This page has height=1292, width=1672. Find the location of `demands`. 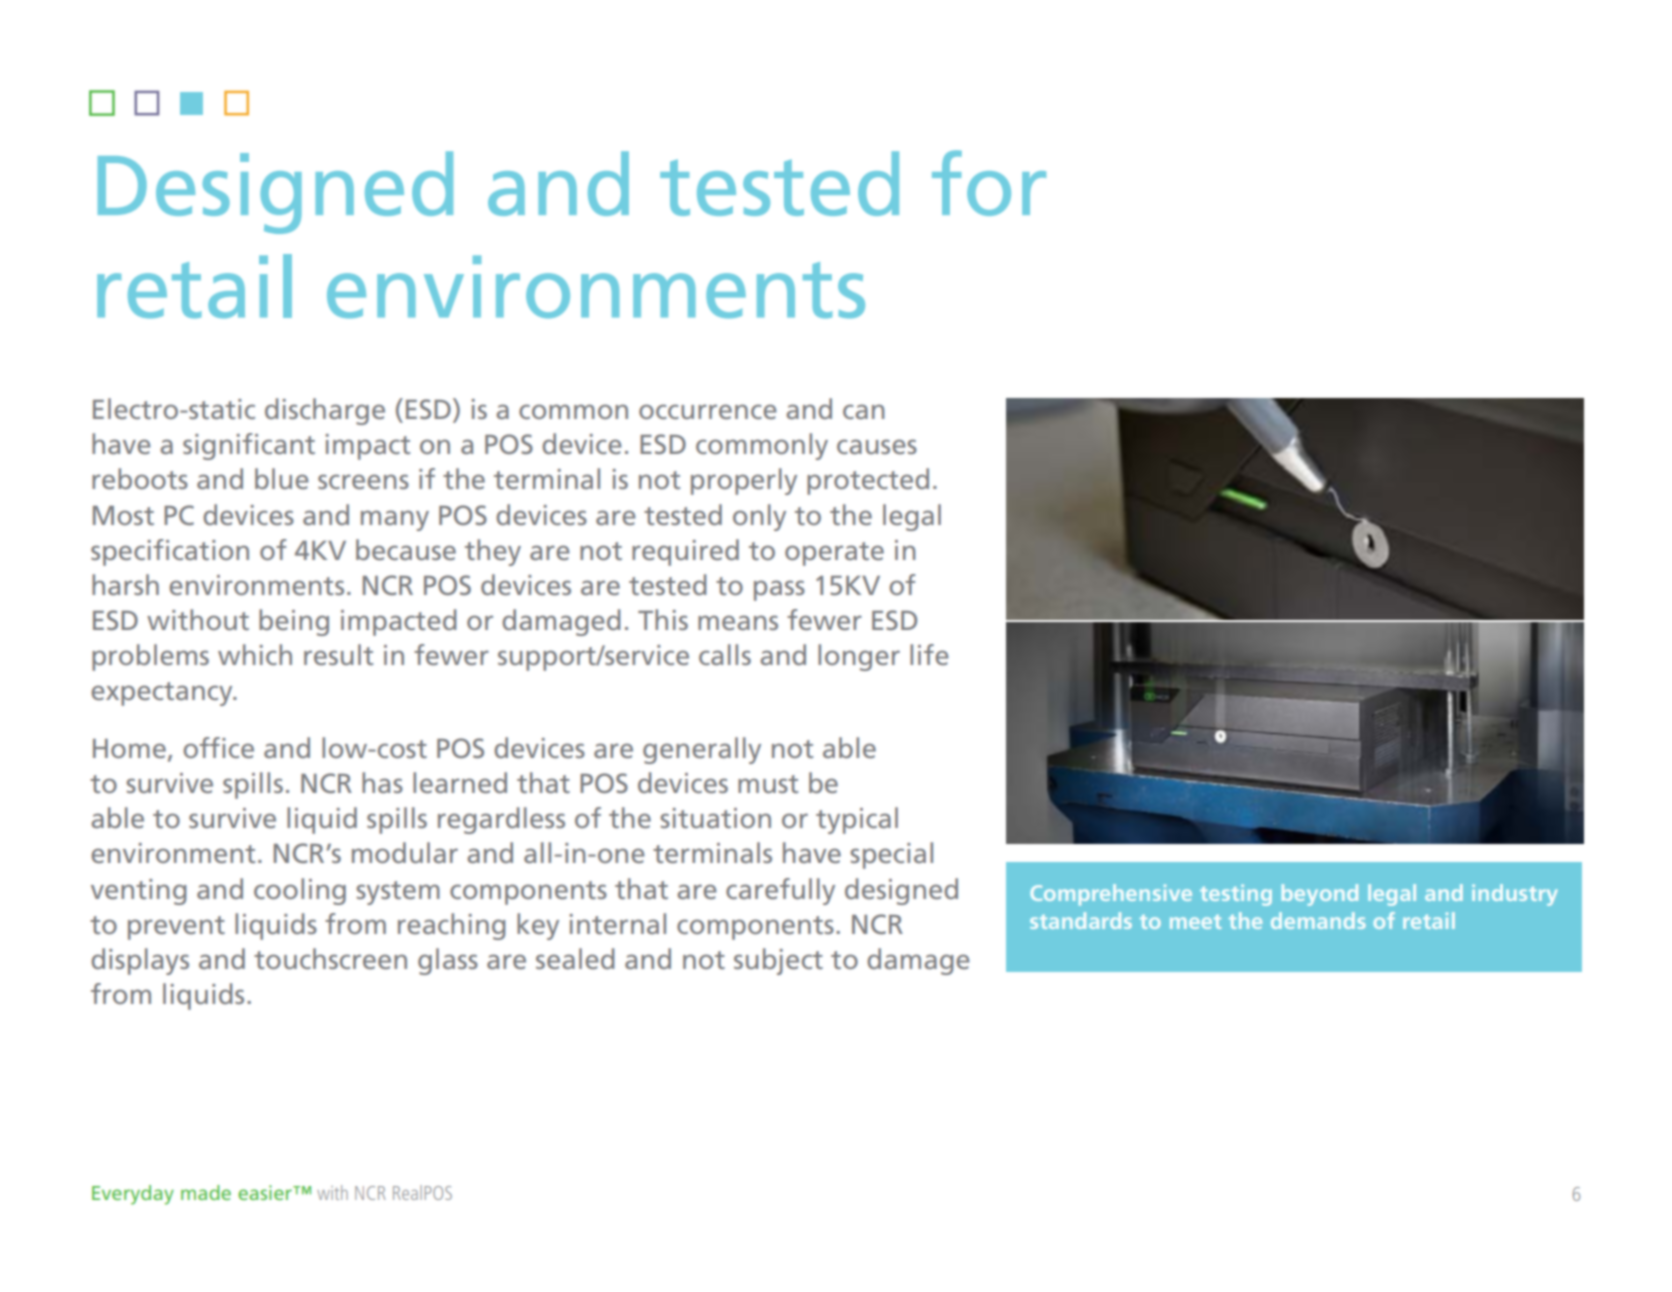

demands is located at coordinates (1318, 920).
